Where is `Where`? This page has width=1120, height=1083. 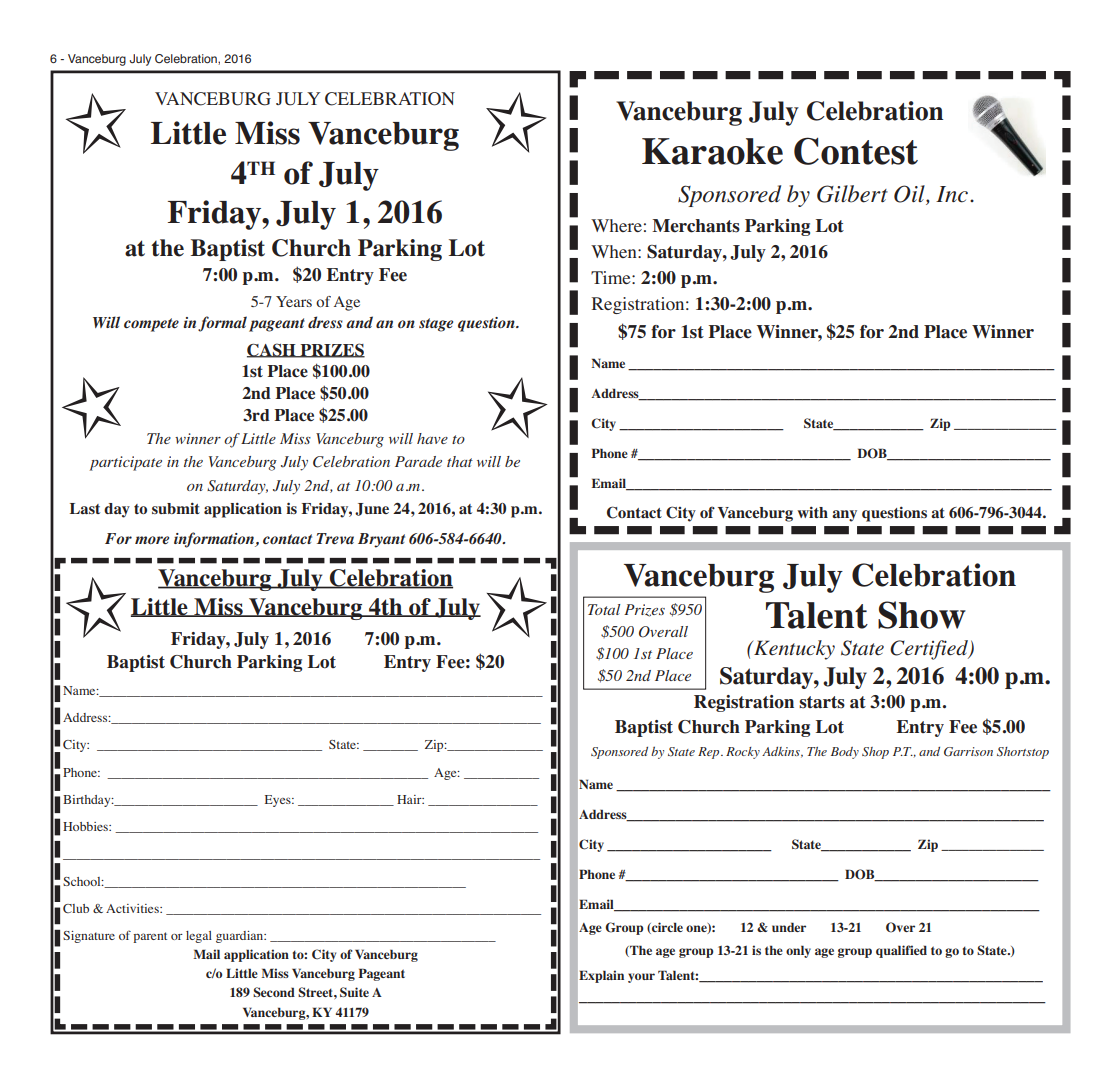
Where is located at coordinates (616, 225).
